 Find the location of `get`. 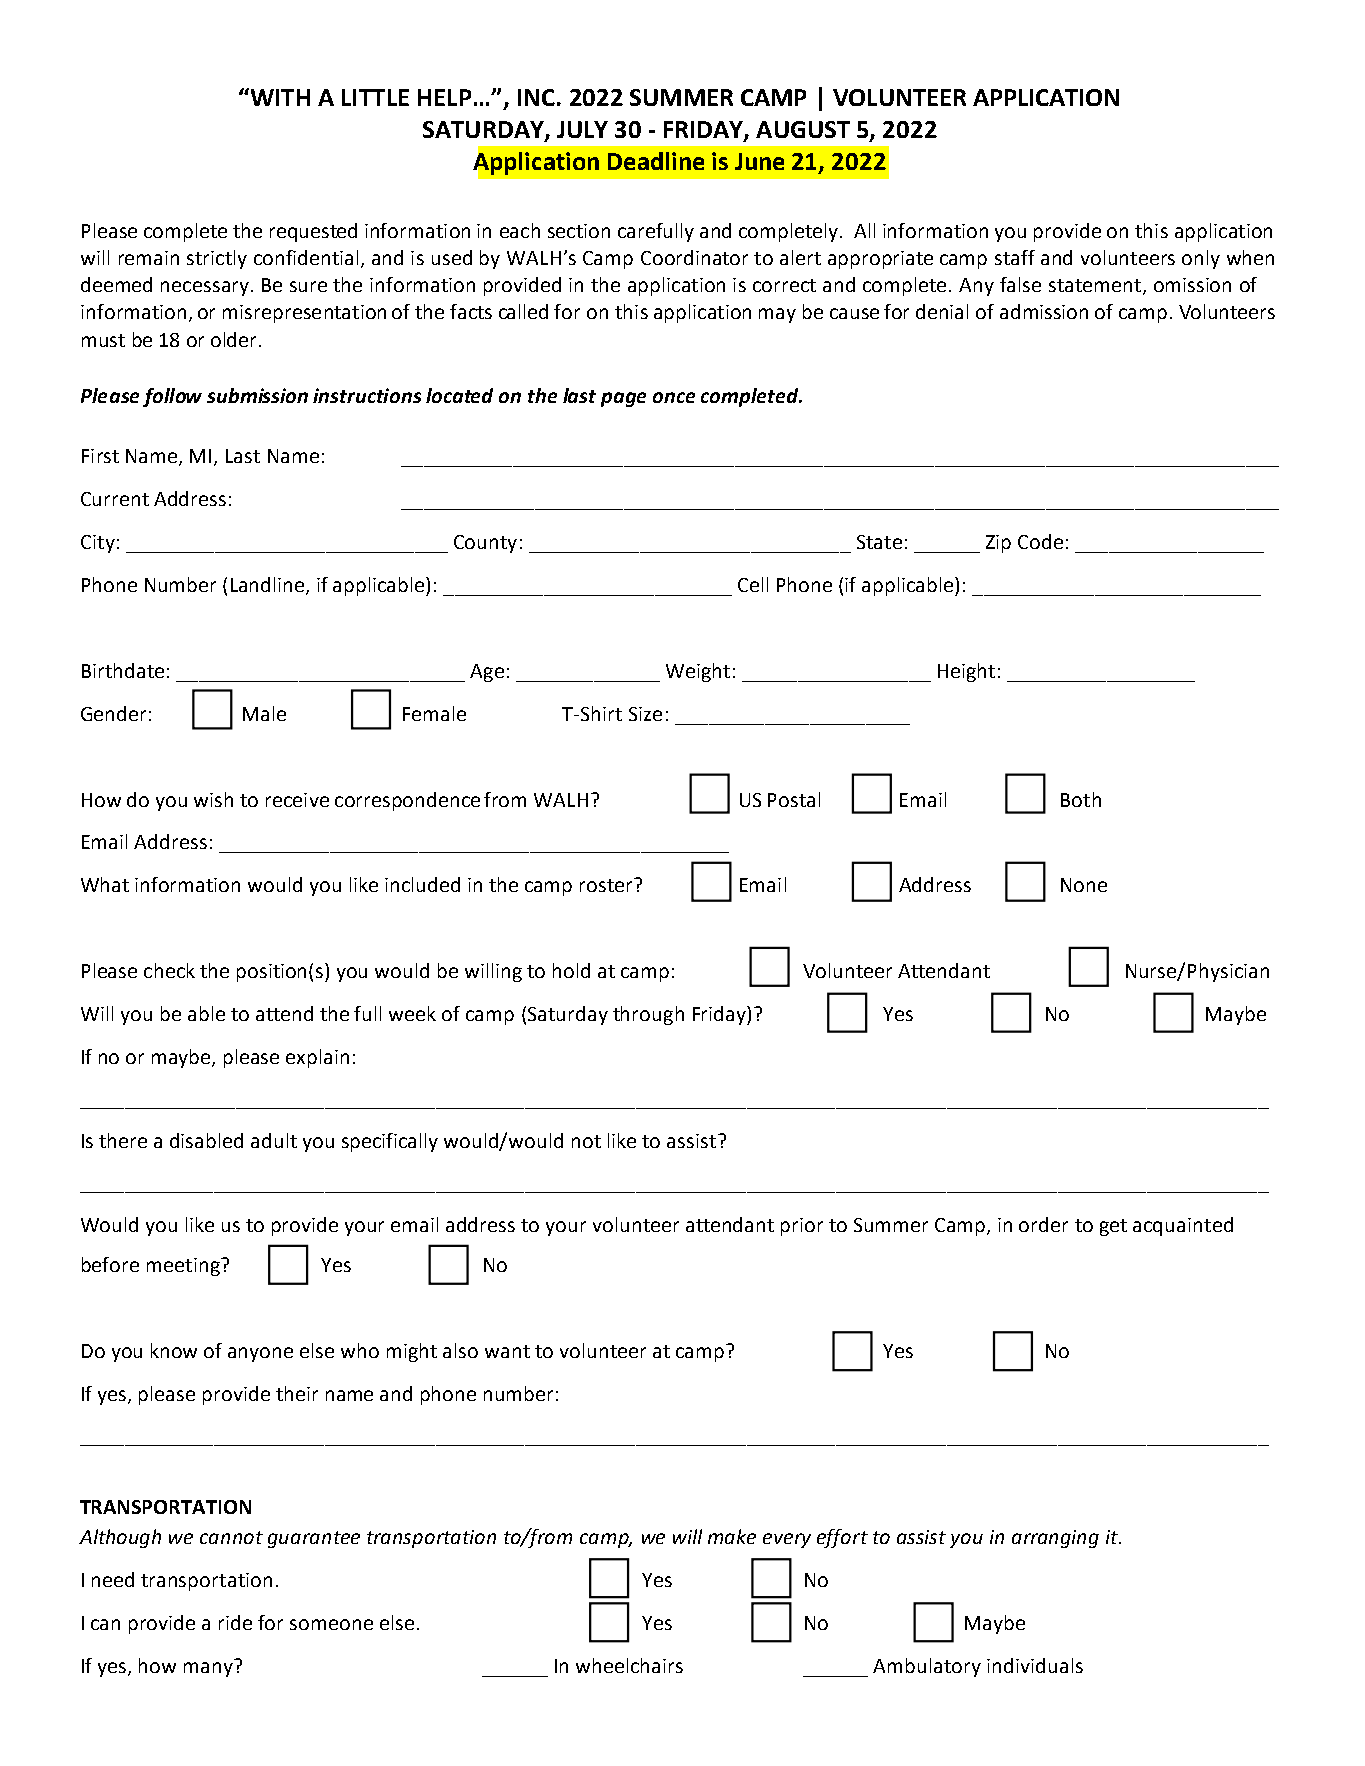

get is located at coordinates (1113, 1227).
